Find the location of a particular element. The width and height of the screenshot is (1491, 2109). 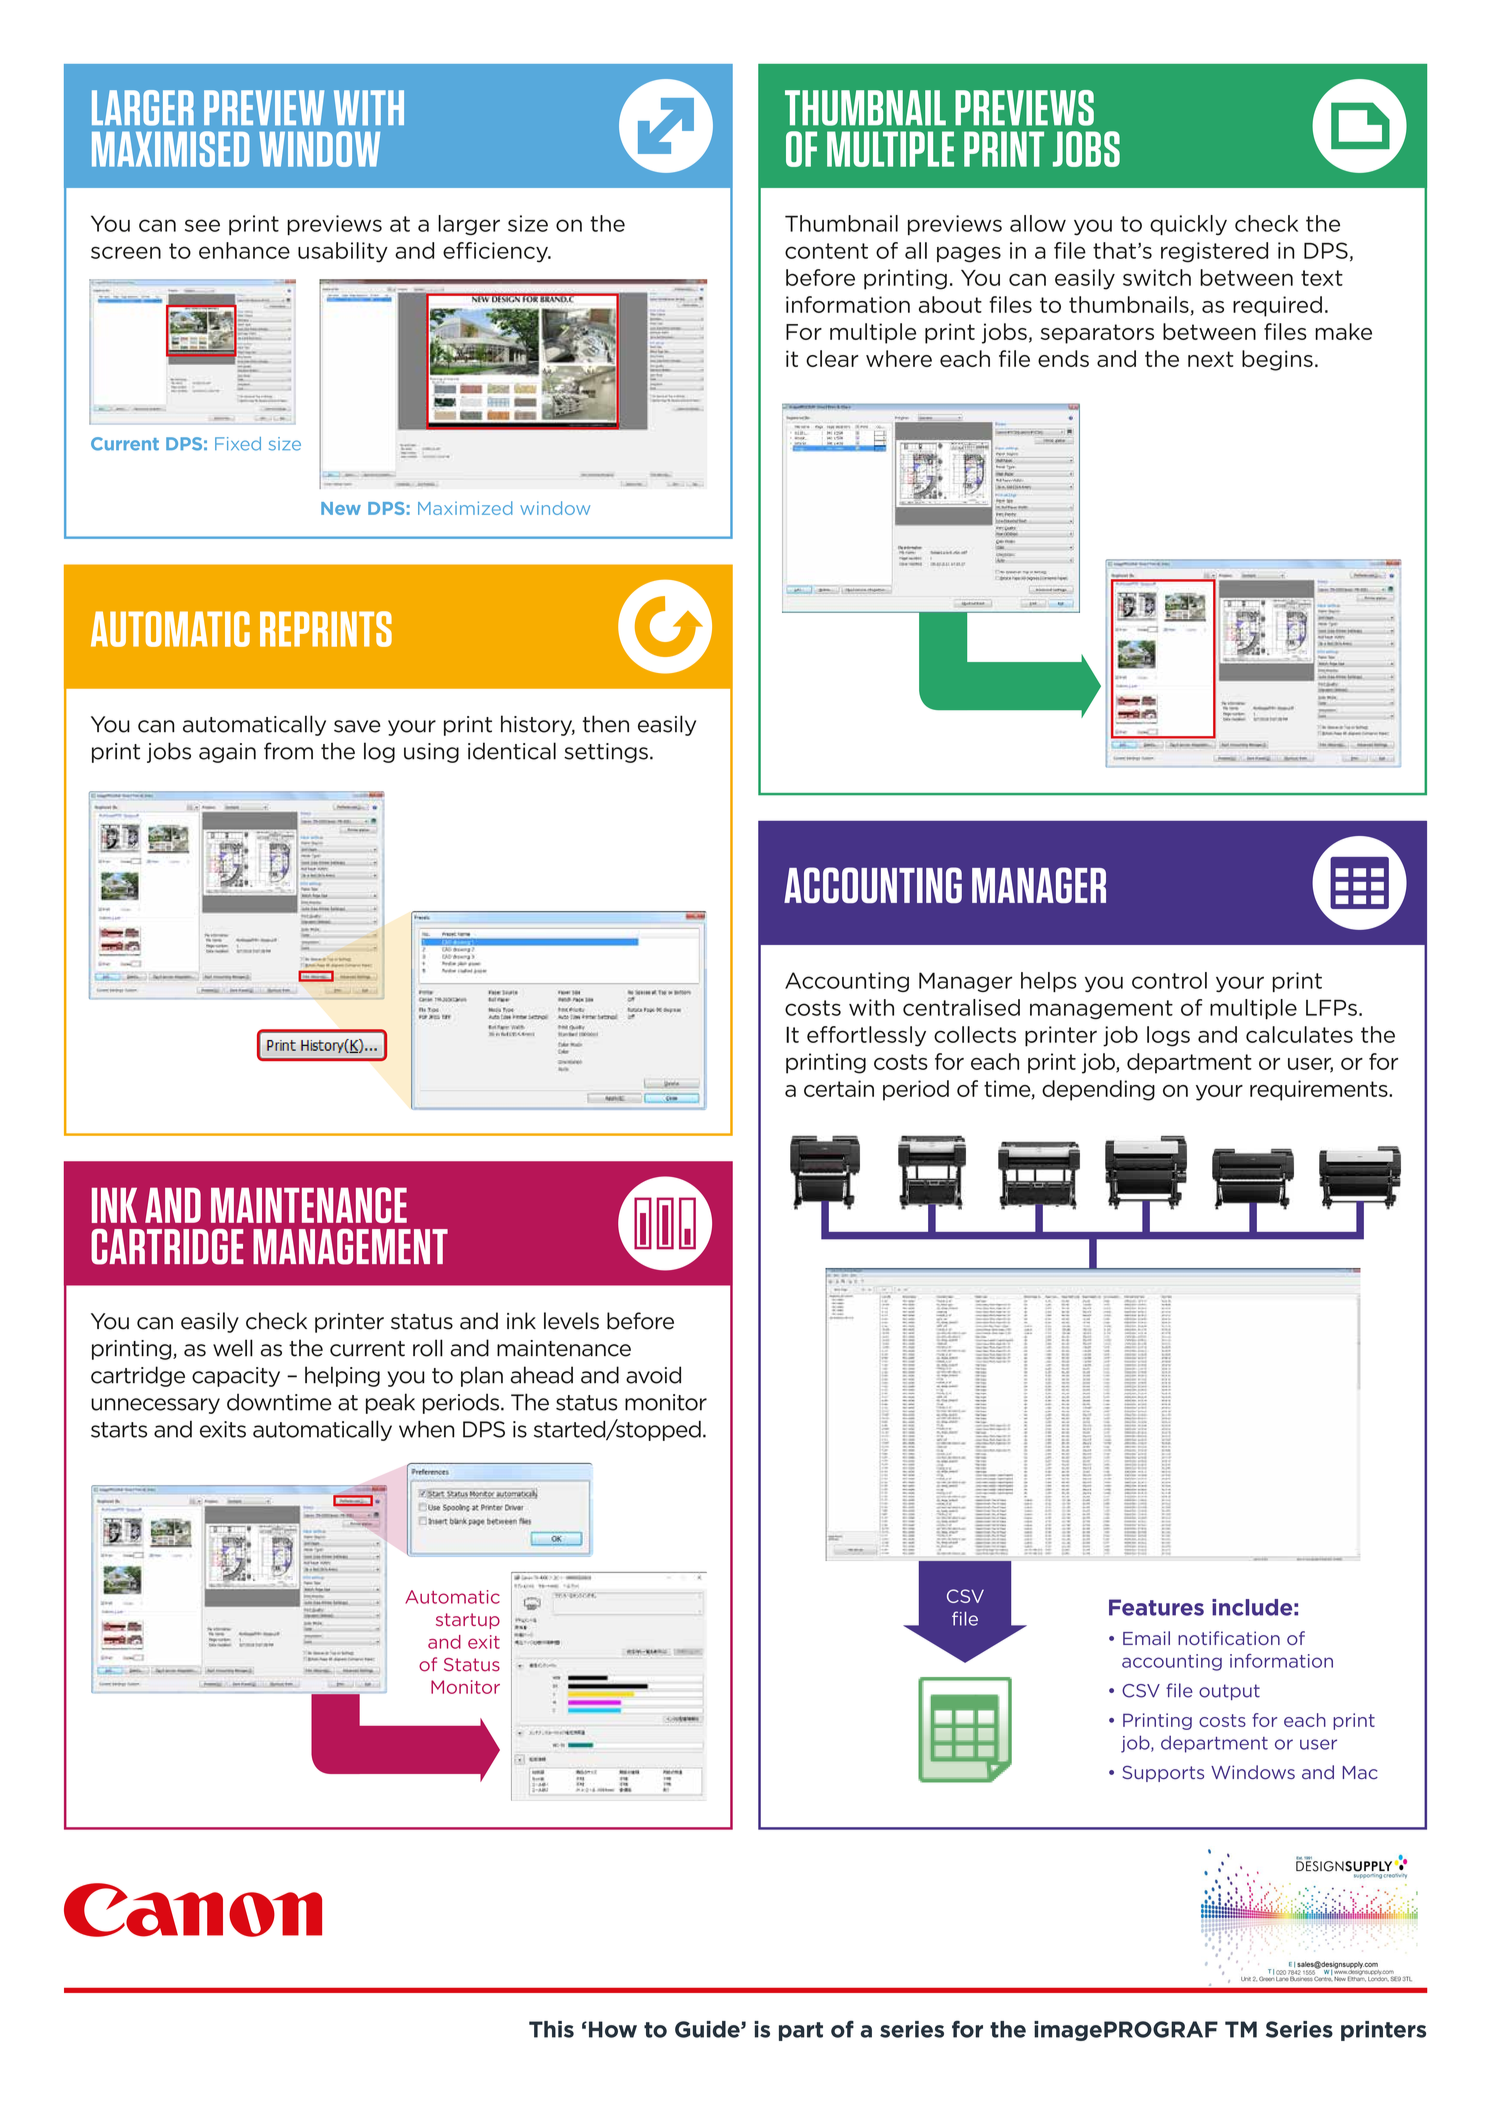

next is located at coordinates (1210, 359).
